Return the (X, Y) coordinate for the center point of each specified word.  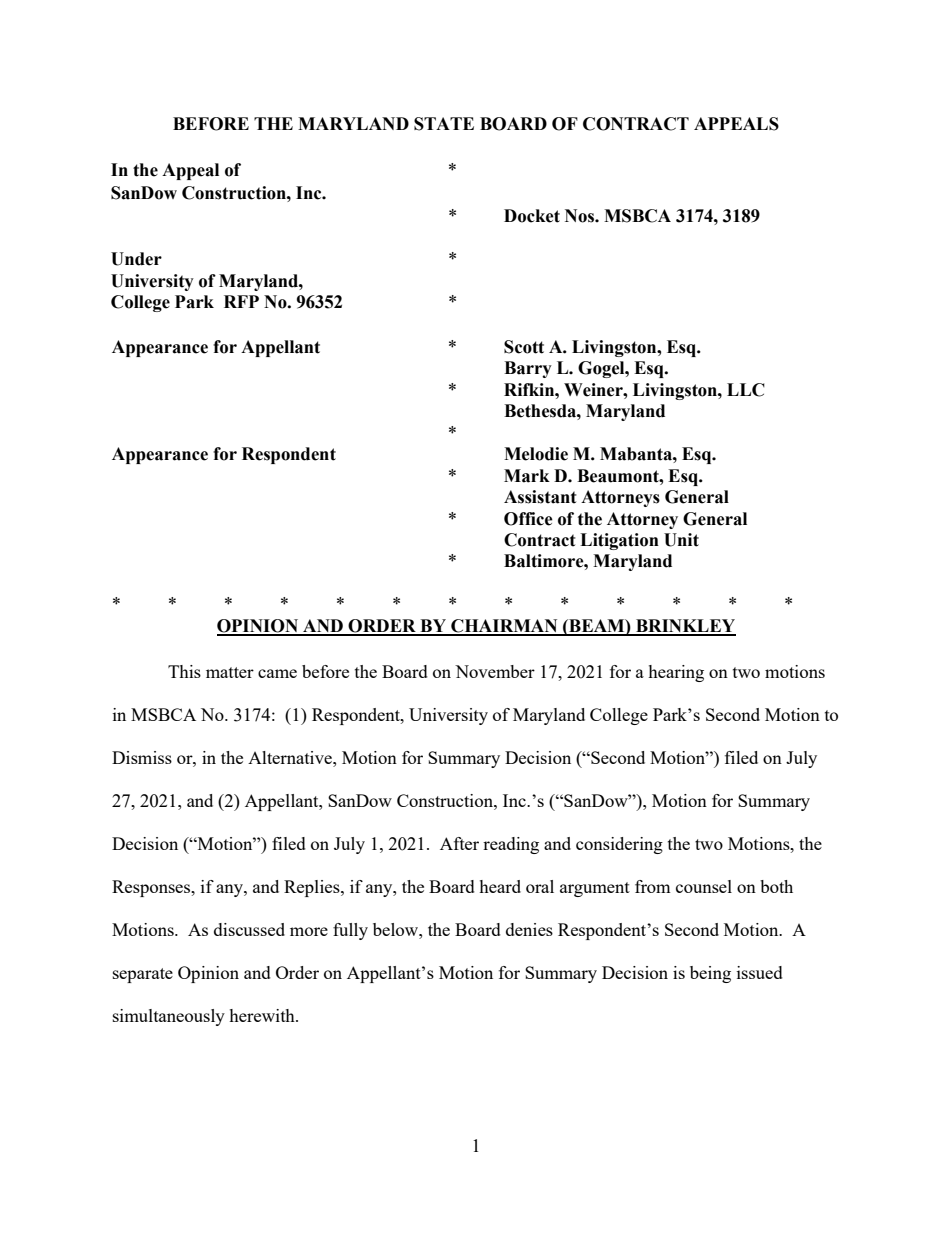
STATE (444, 124)
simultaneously (169, 1017)
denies (529, 929)
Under (136, 259)
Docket (532, 216)
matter (230, 672)
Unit (681, 540)
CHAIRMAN (504, 627)
